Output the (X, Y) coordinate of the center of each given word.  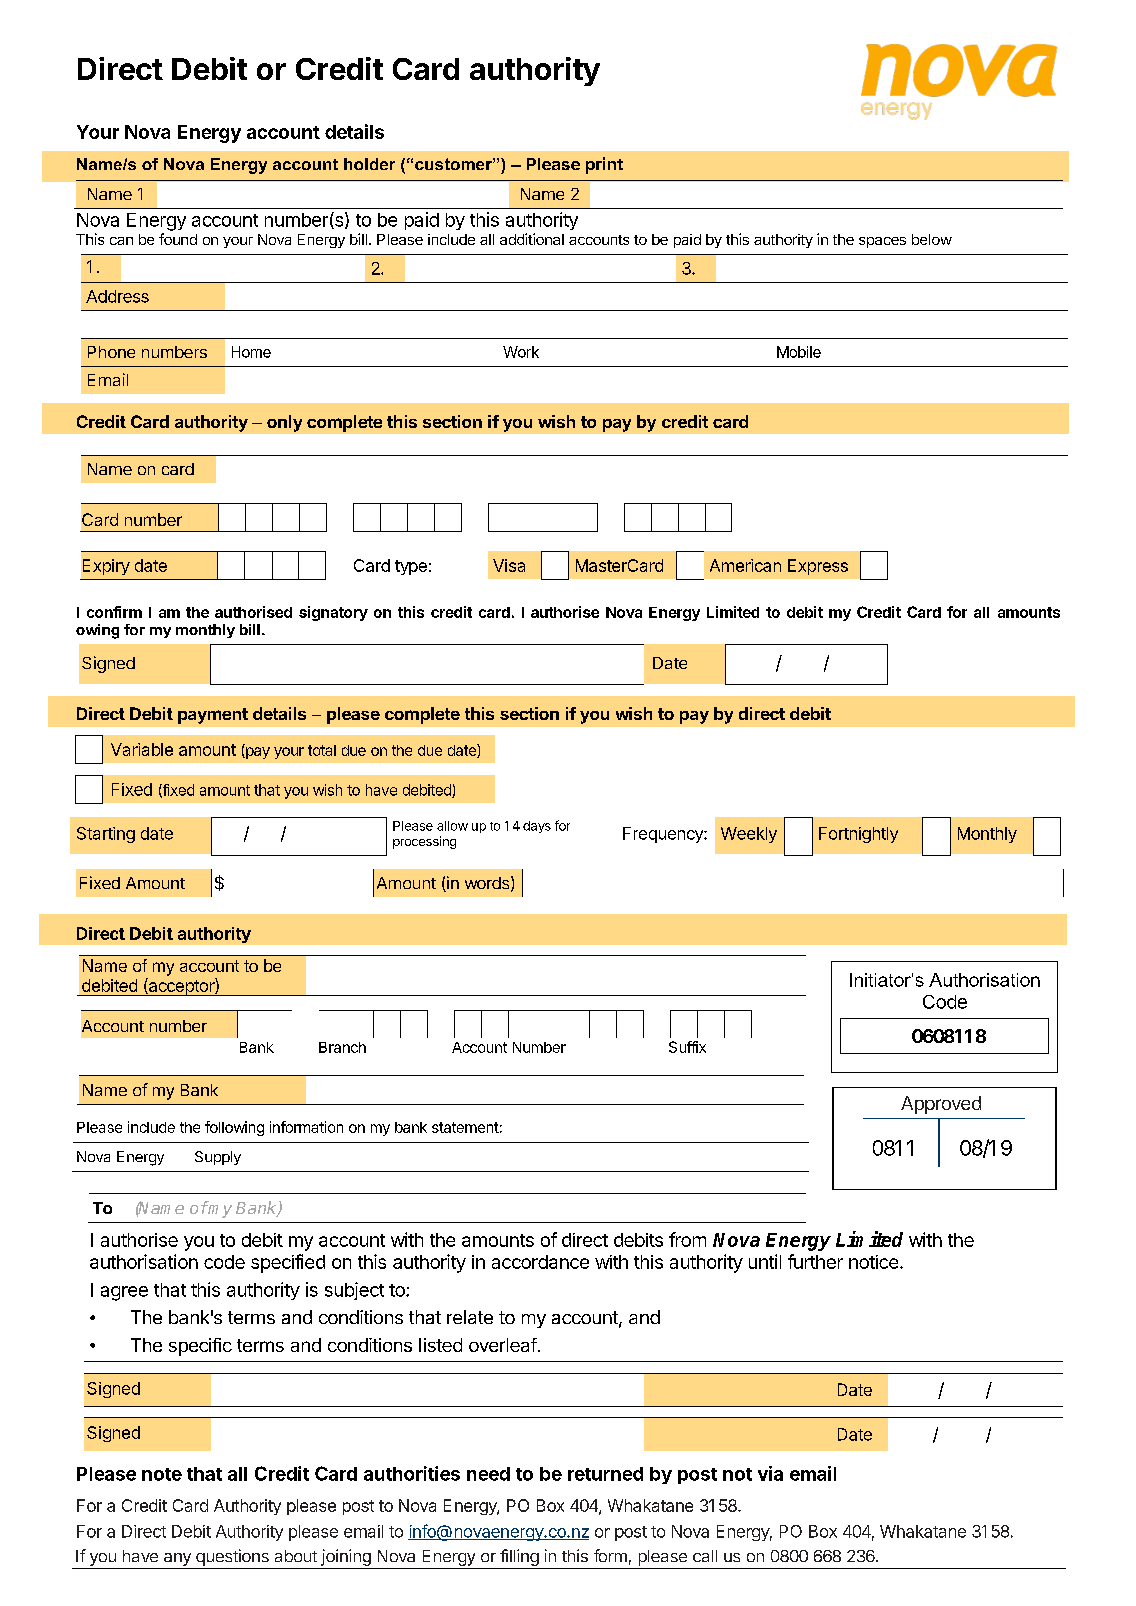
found (178, 239)
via (770, 1473)
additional (532, 239)
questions (232, 1557)
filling (519, 1557)
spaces (882, 242)
